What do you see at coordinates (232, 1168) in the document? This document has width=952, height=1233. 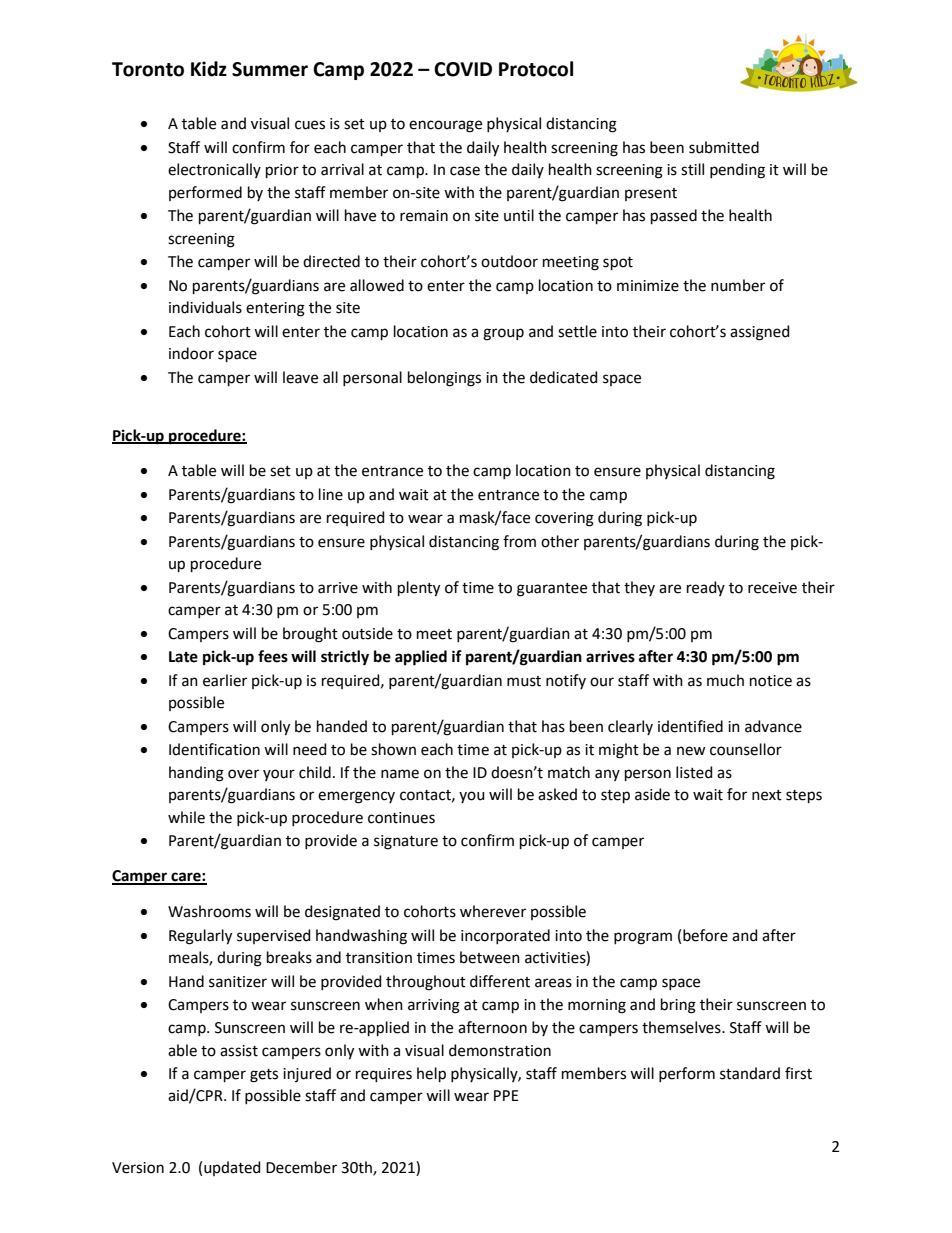 I see `updated` at bounding box center [232, 1168].
